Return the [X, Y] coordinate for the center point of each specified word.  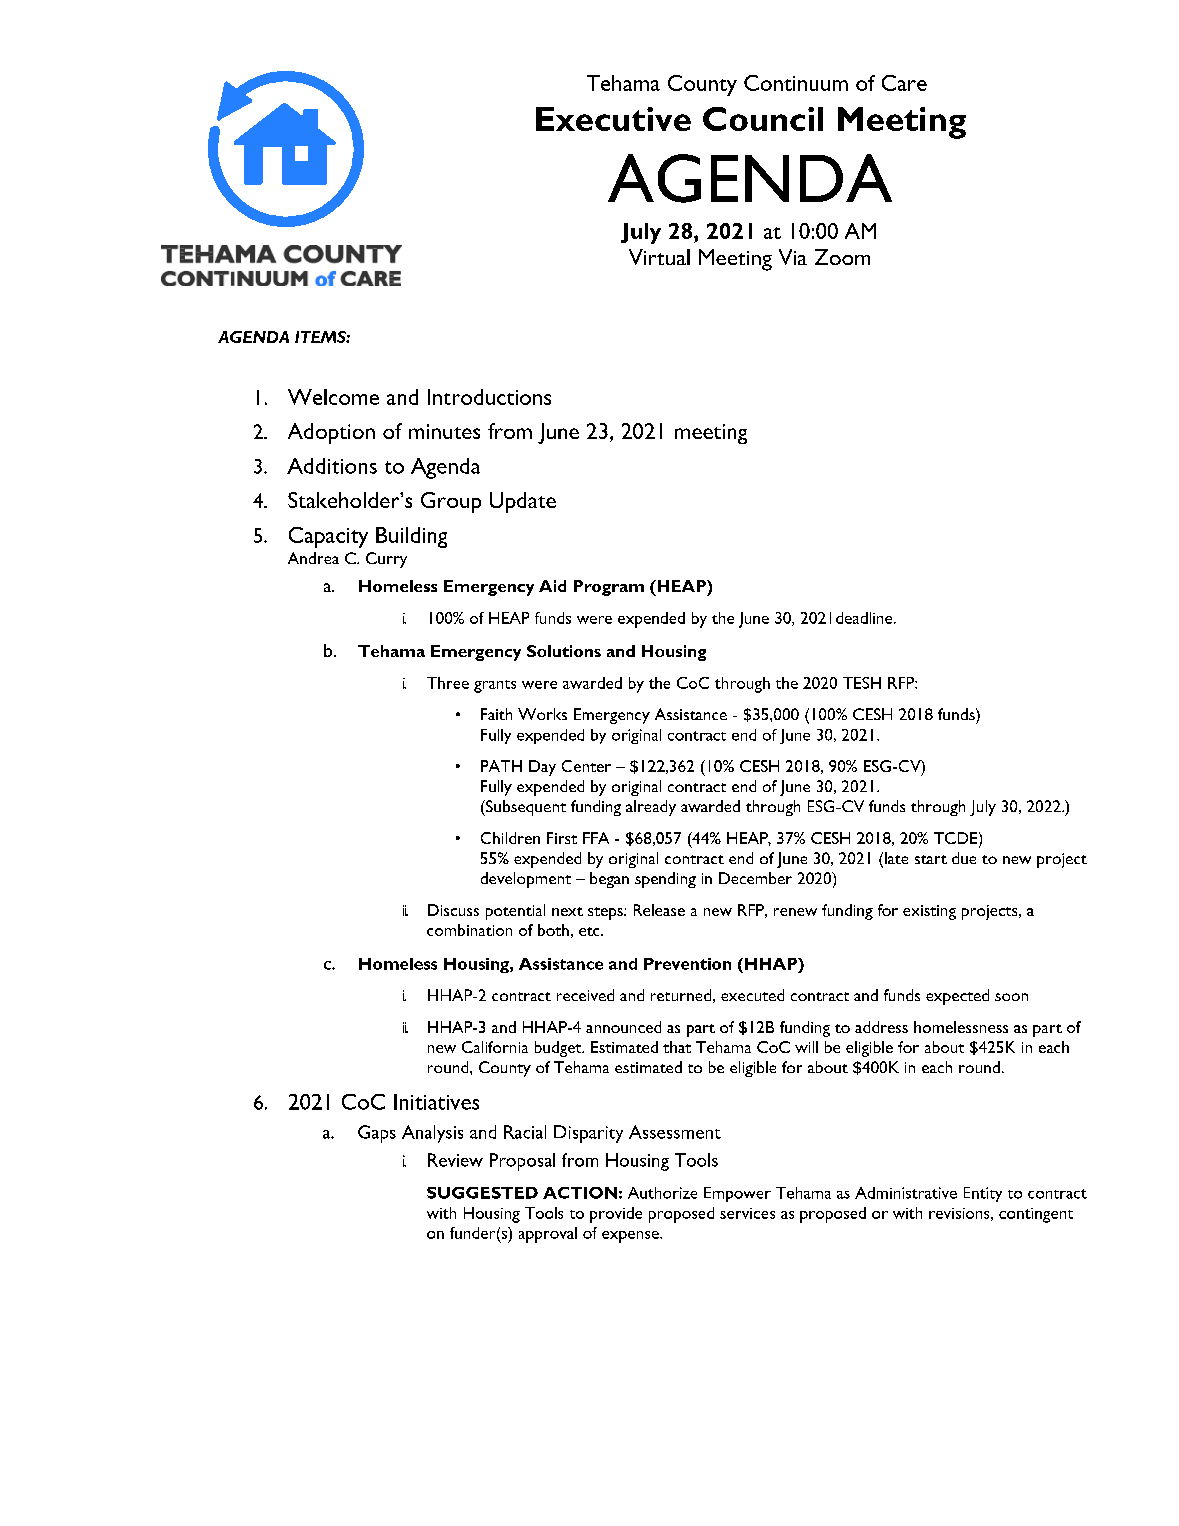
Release [659, 910]
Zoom [842, 257]
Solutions [564, 651]
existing [929, 912]
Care [904, 83]
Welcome [333, 397]
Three [448, 683]
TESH [862, 683]
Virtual [659, 257]
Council [763, 119]
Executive [613, 119]
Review [455, 1160]
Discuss [453, 910]
